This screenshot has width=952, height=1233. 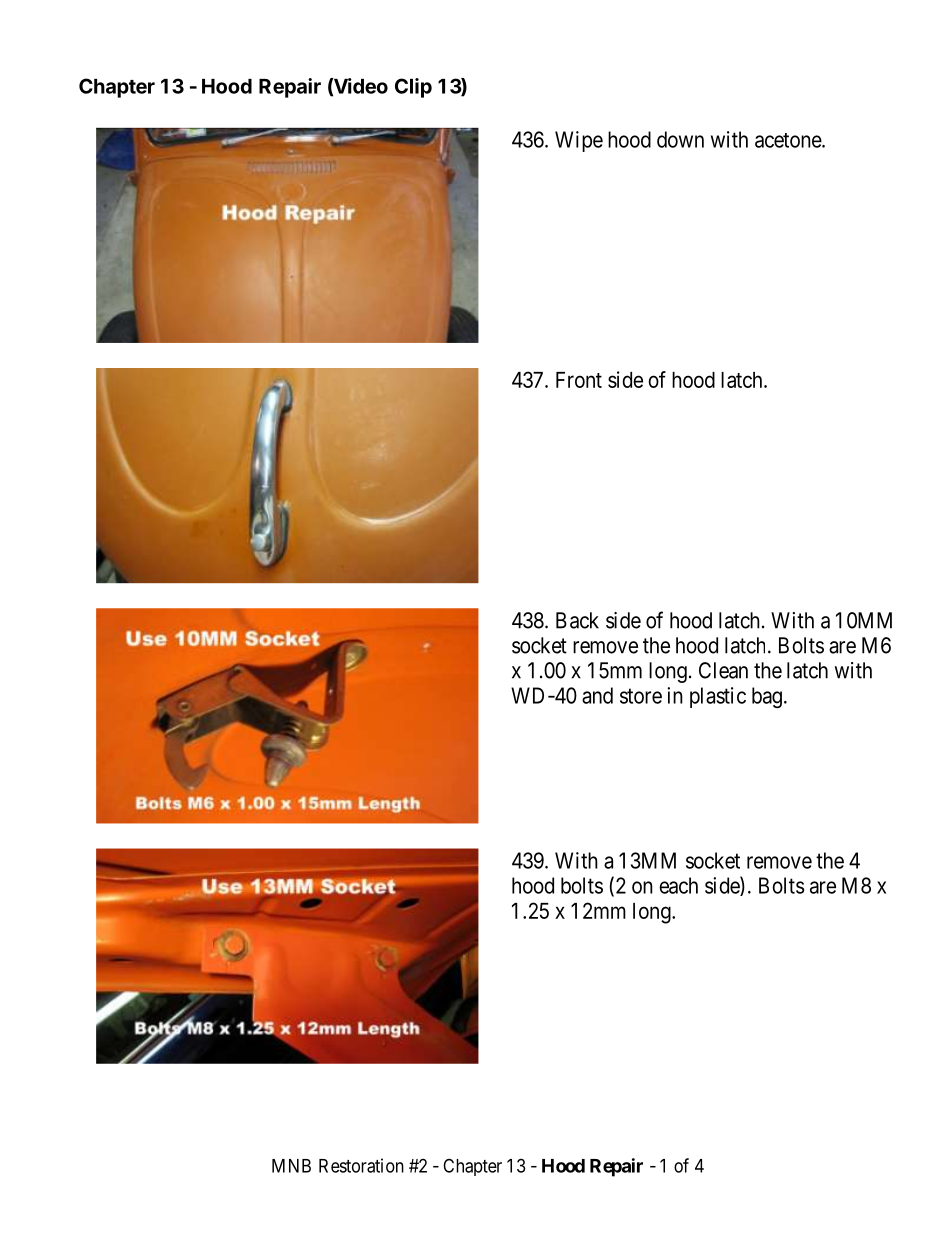 What do you see at coordinates (291, 1166) in the screenshot?
I see `MNB` at bounding box center [291, 1166].
